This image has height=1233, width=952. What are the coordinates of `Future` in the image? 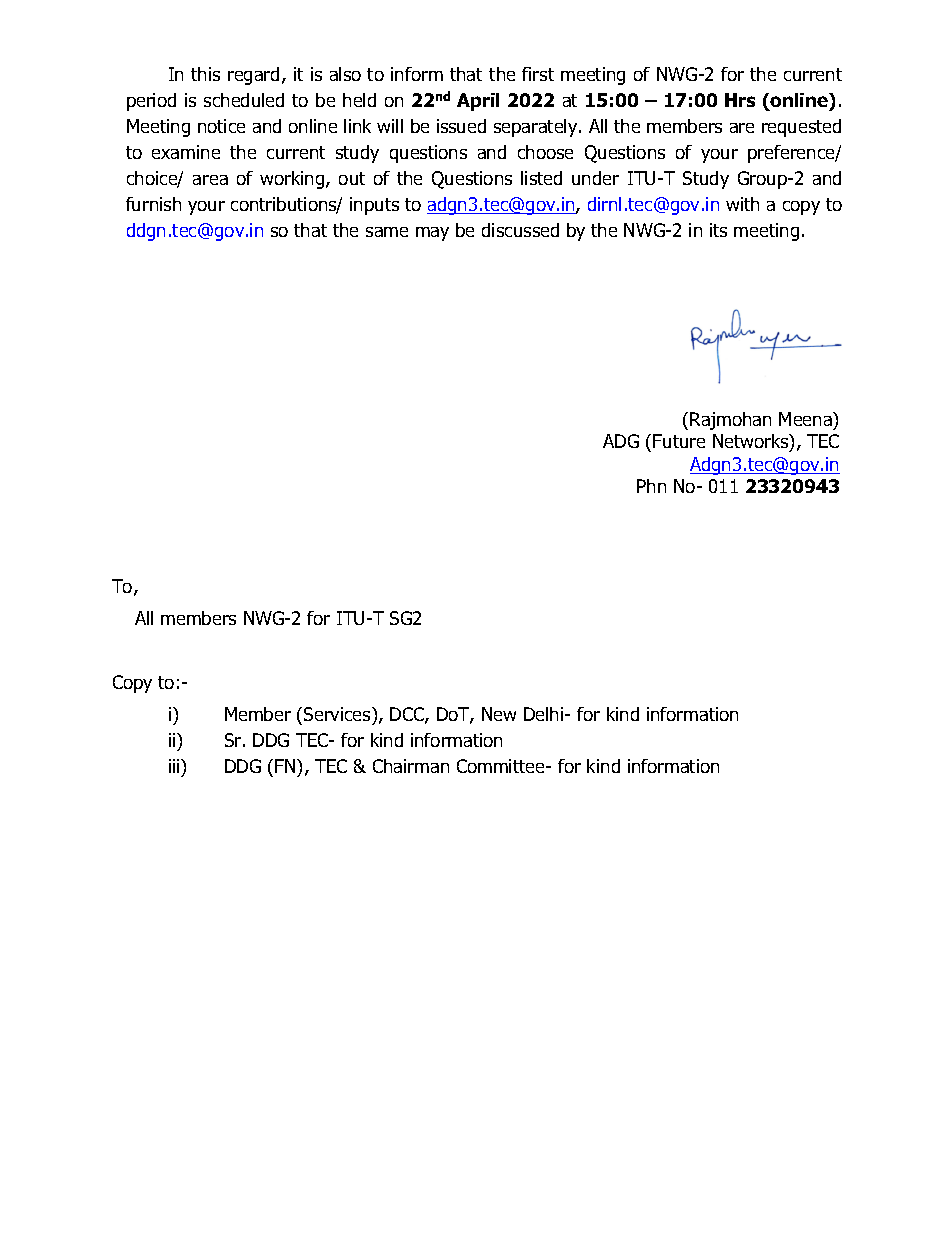 It's located at (679, 441).
